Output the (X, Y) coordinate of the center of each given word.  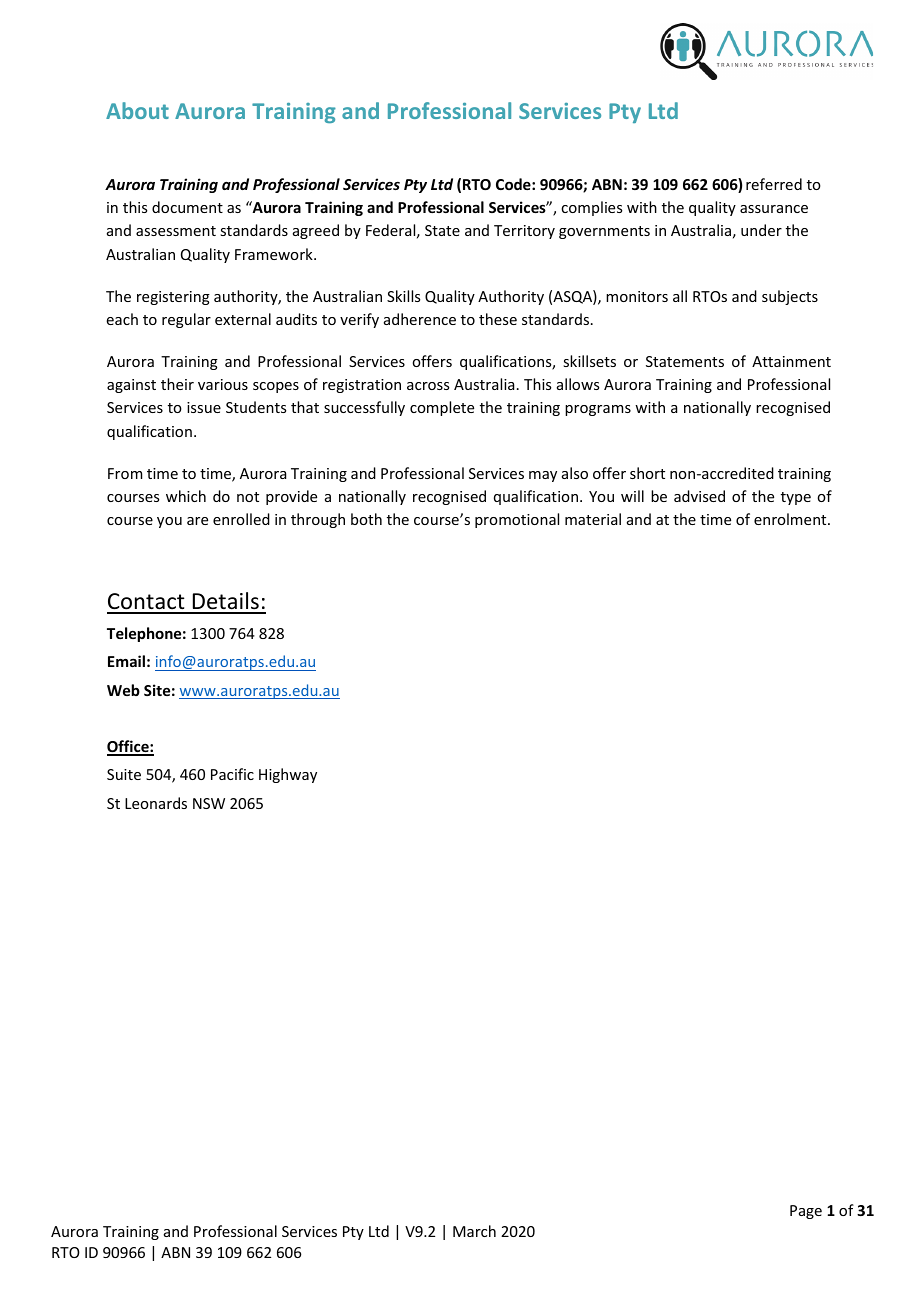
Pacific (232, 774)
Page (806, 1212)
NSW (209, 803)
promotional (517, 520)
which (186, 496)
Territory (524, 232)
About (137, 110)
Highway (288, 775)
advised (699, 496)
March (474, 1231)
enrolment (791, 519)
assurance (774, 209)
